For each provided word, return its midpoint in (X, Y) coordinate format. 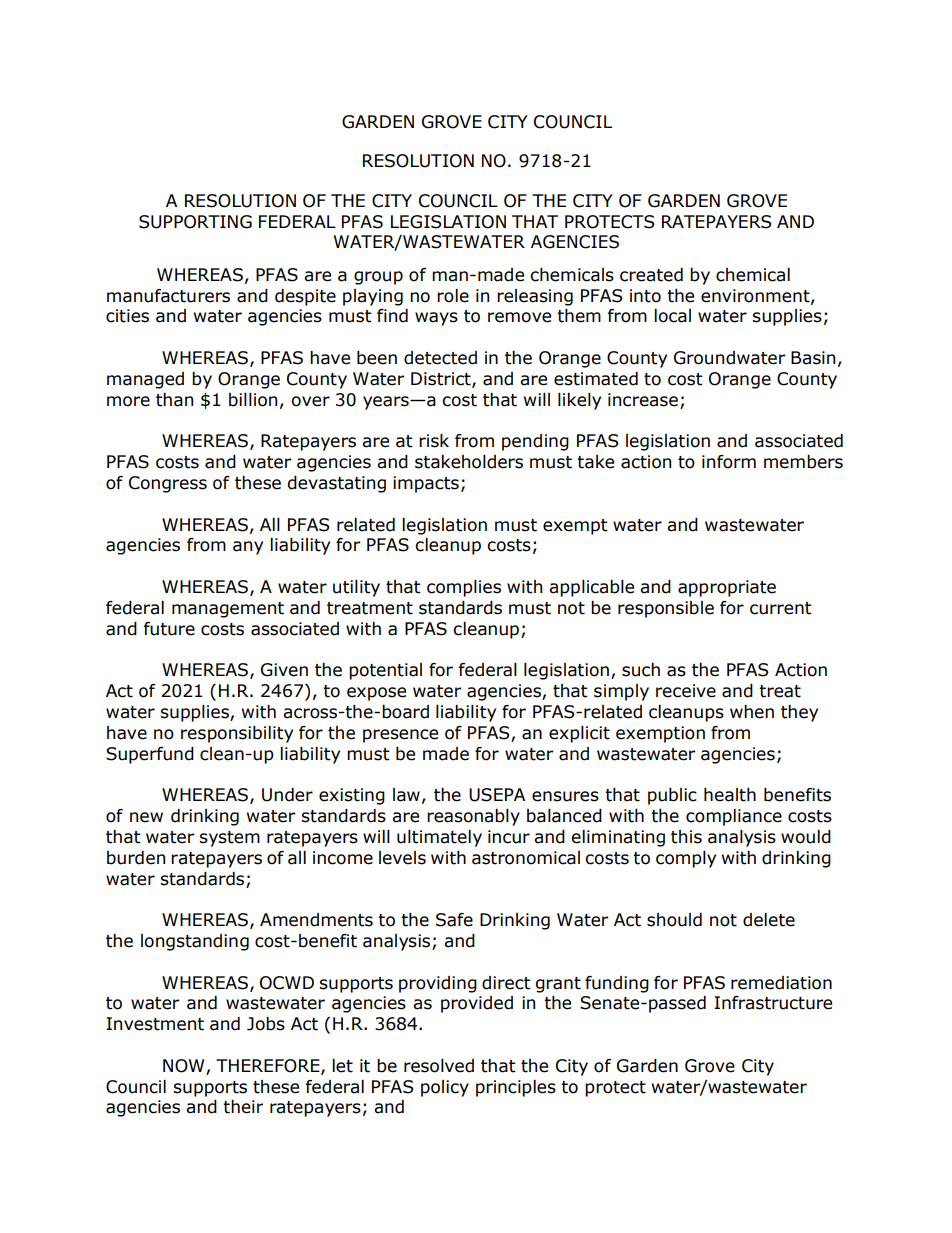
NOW (185, 1067)
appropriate (727, 588)
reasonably (473, 817)
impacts (426, 484)
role (453, 296)
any (248, 548)
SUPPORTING (195, 222)
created (651, 275)
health (730, 795)
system (229, 839)
